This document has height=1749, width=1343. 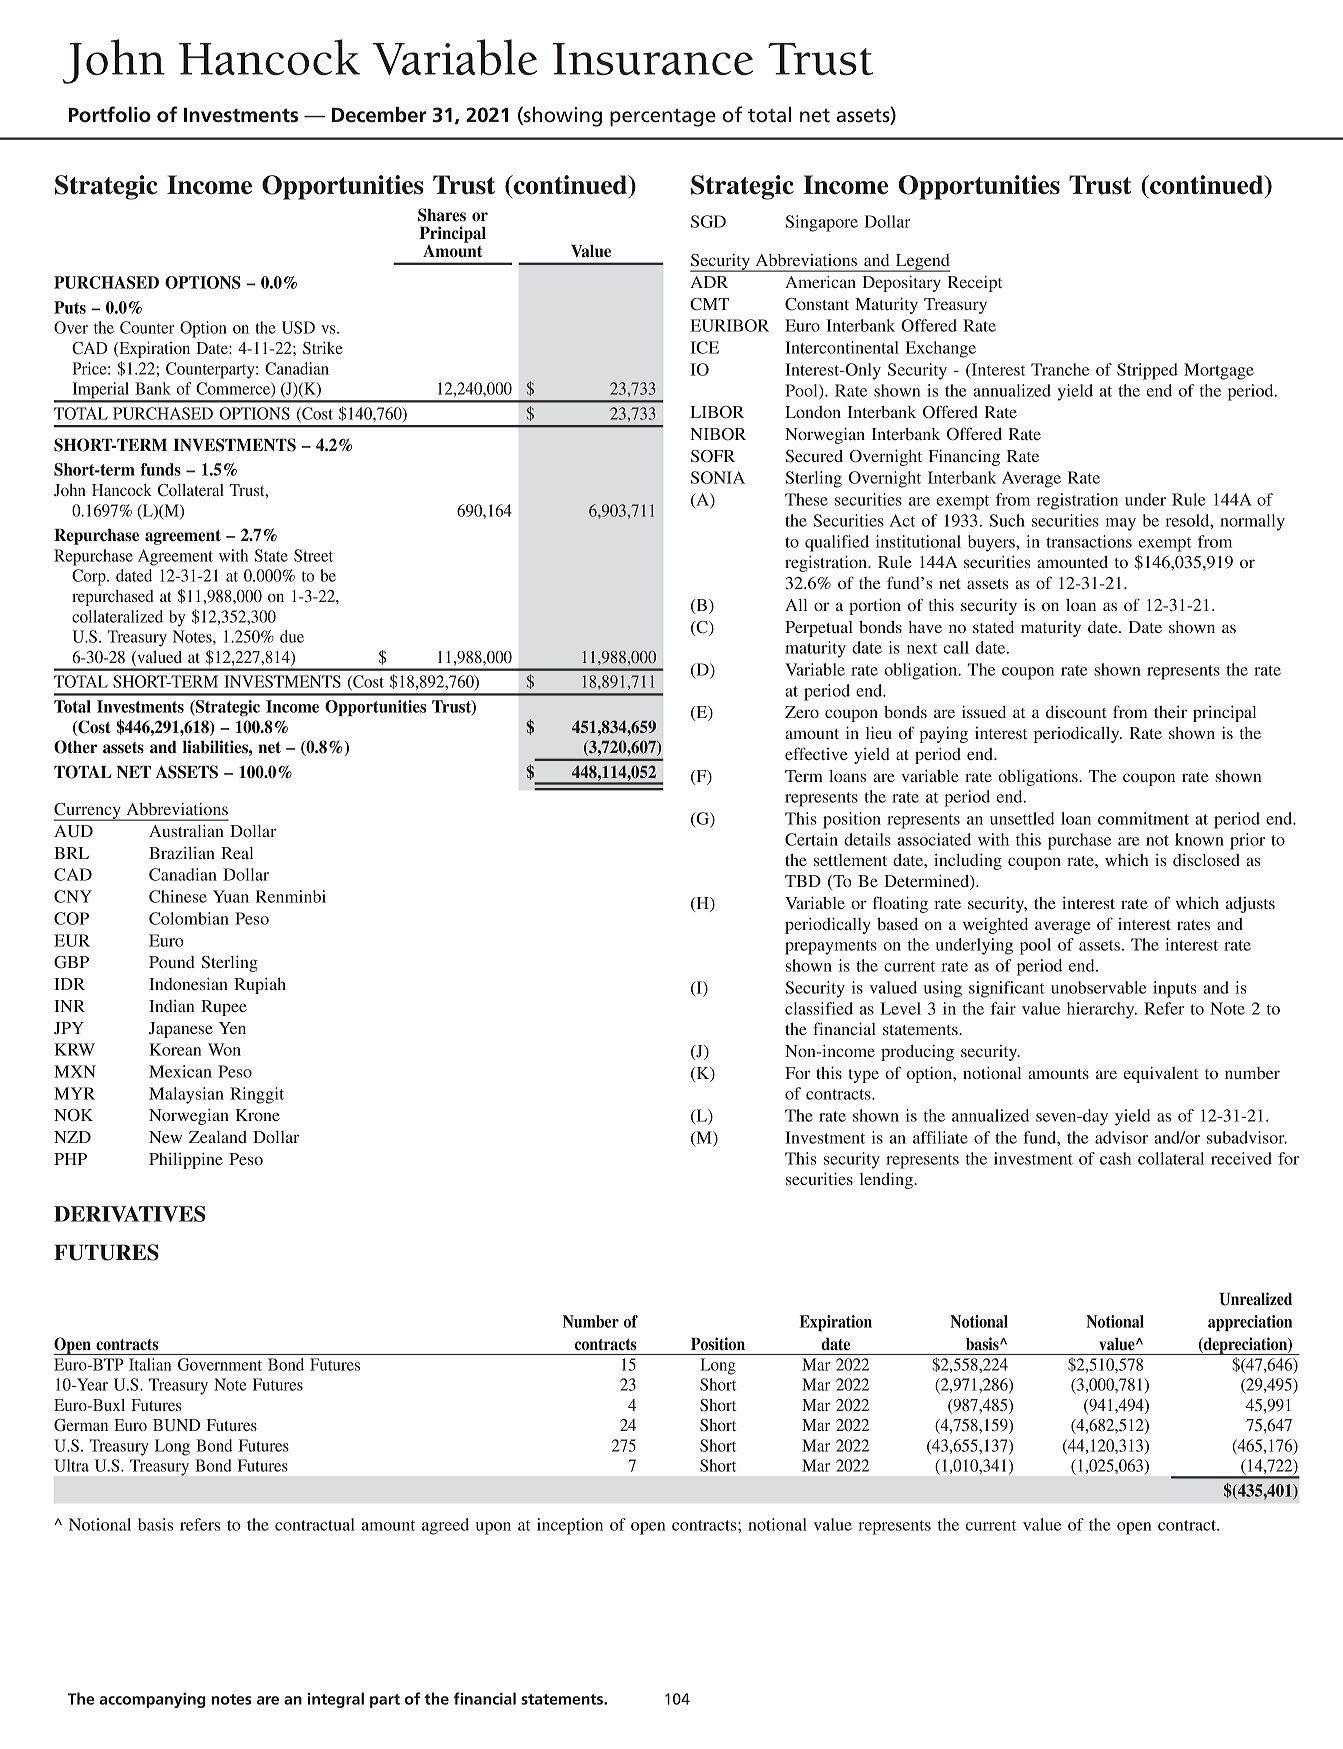 What do you see at coordinates (313, 555) in the document?
I see `Street` at bounding box center [313, 555].
